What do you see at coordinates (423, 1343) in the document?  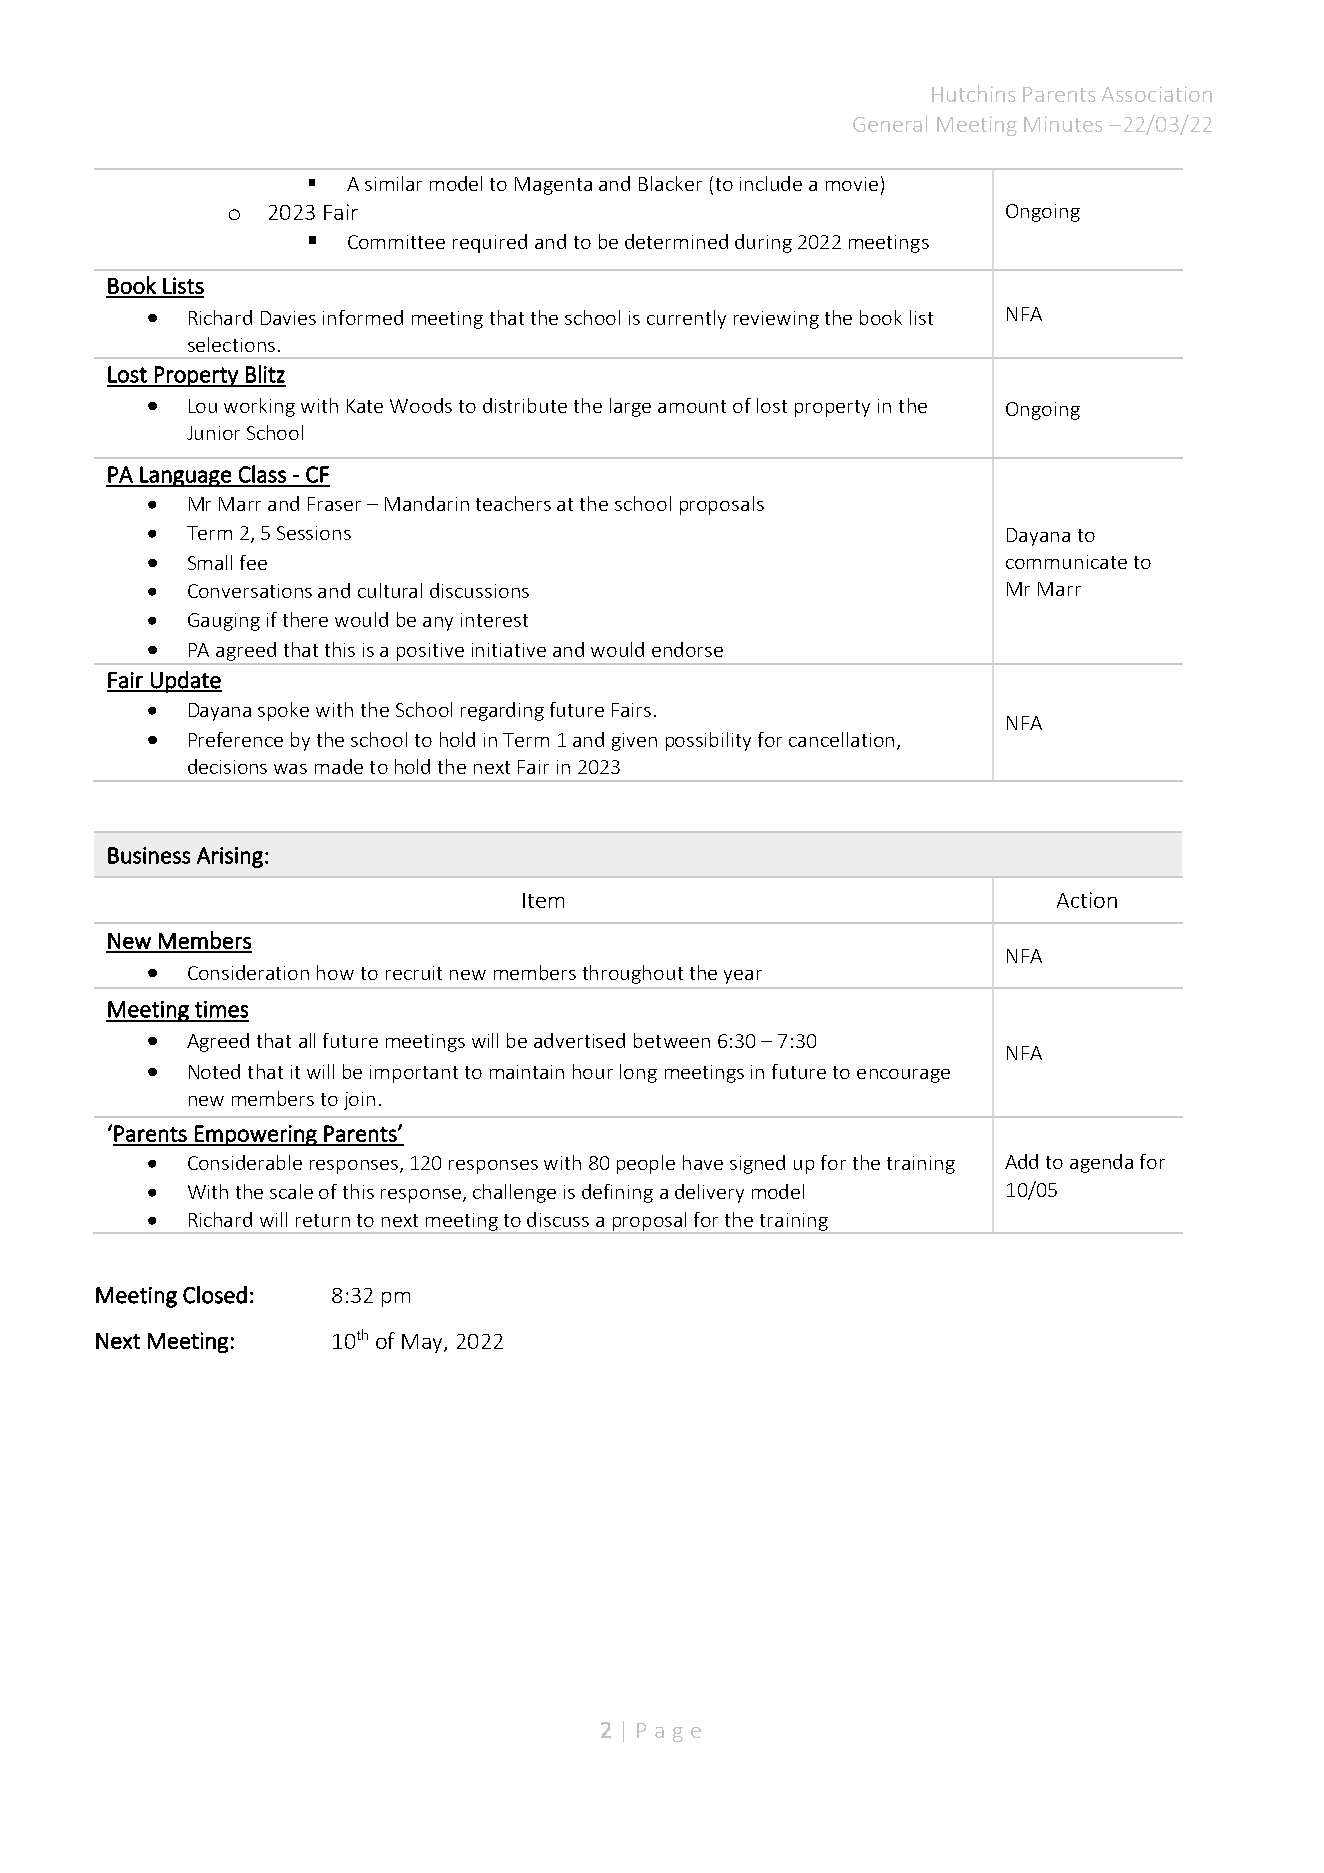 I see `May` at bounding box center [423, 1343].
